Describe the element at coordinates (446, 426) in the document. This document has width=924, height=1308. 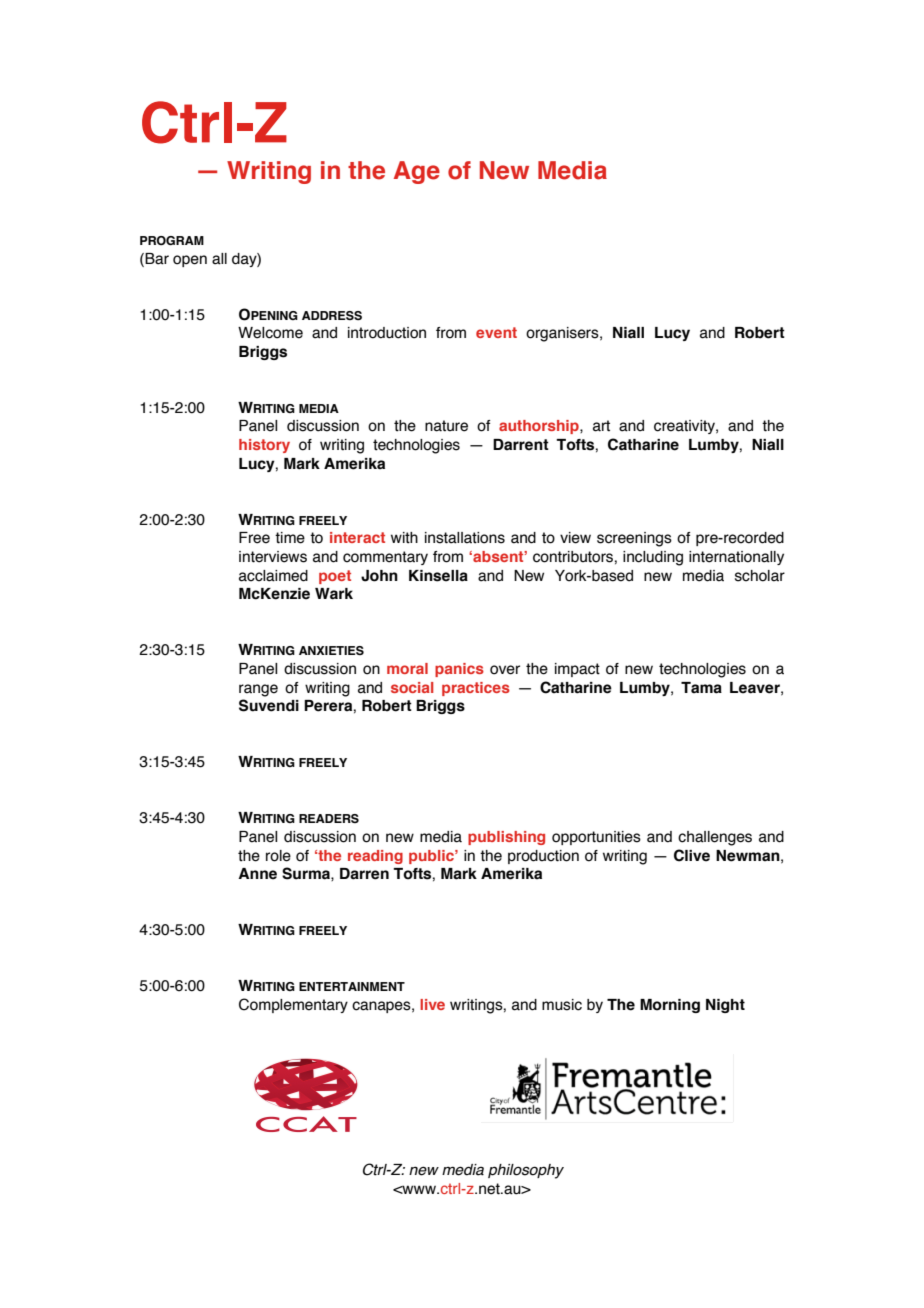
I see `nature` at that location.
